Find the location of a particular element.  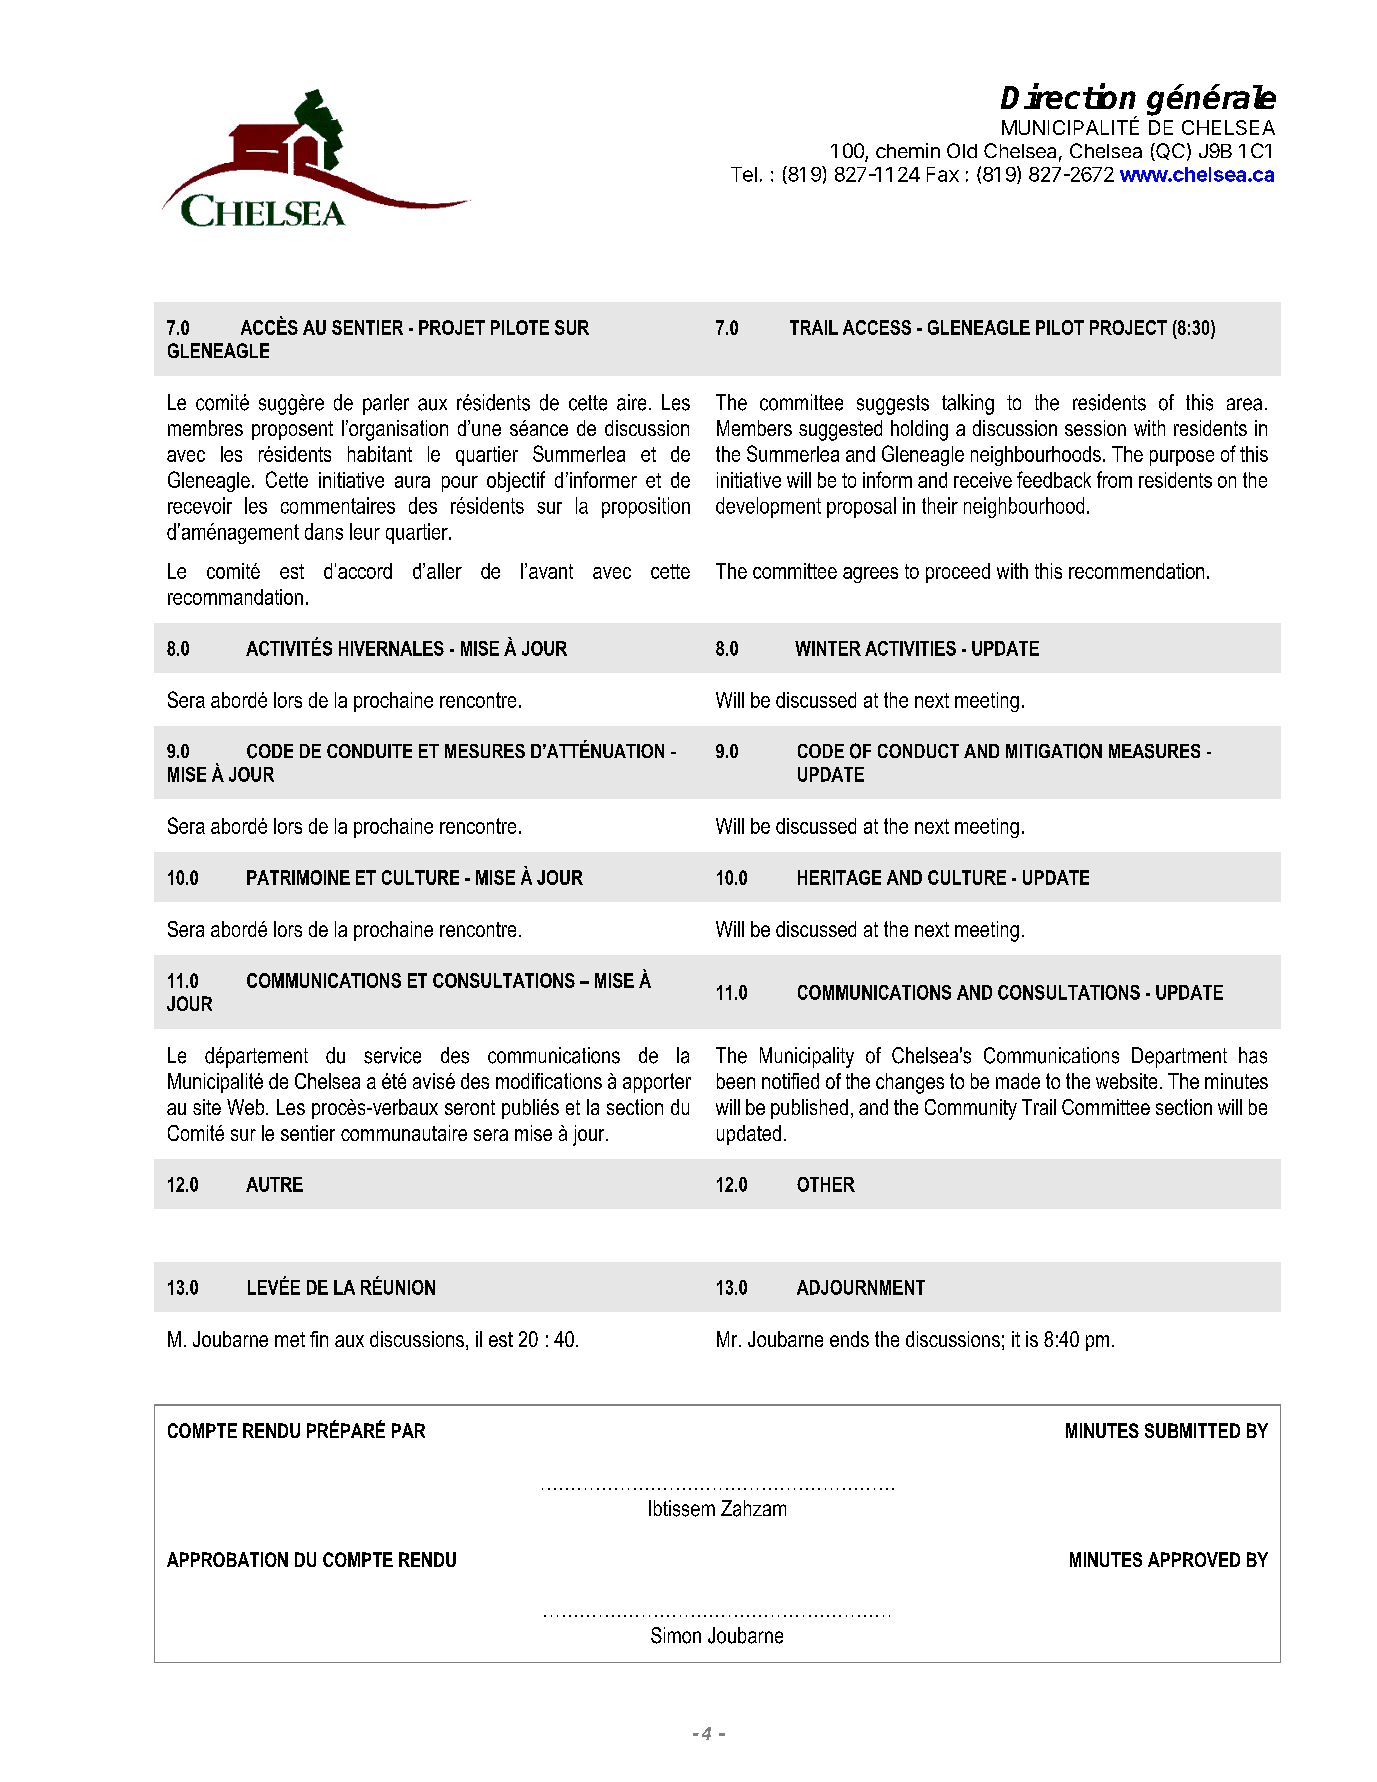

Tel is located at coordinates (744, 174).
